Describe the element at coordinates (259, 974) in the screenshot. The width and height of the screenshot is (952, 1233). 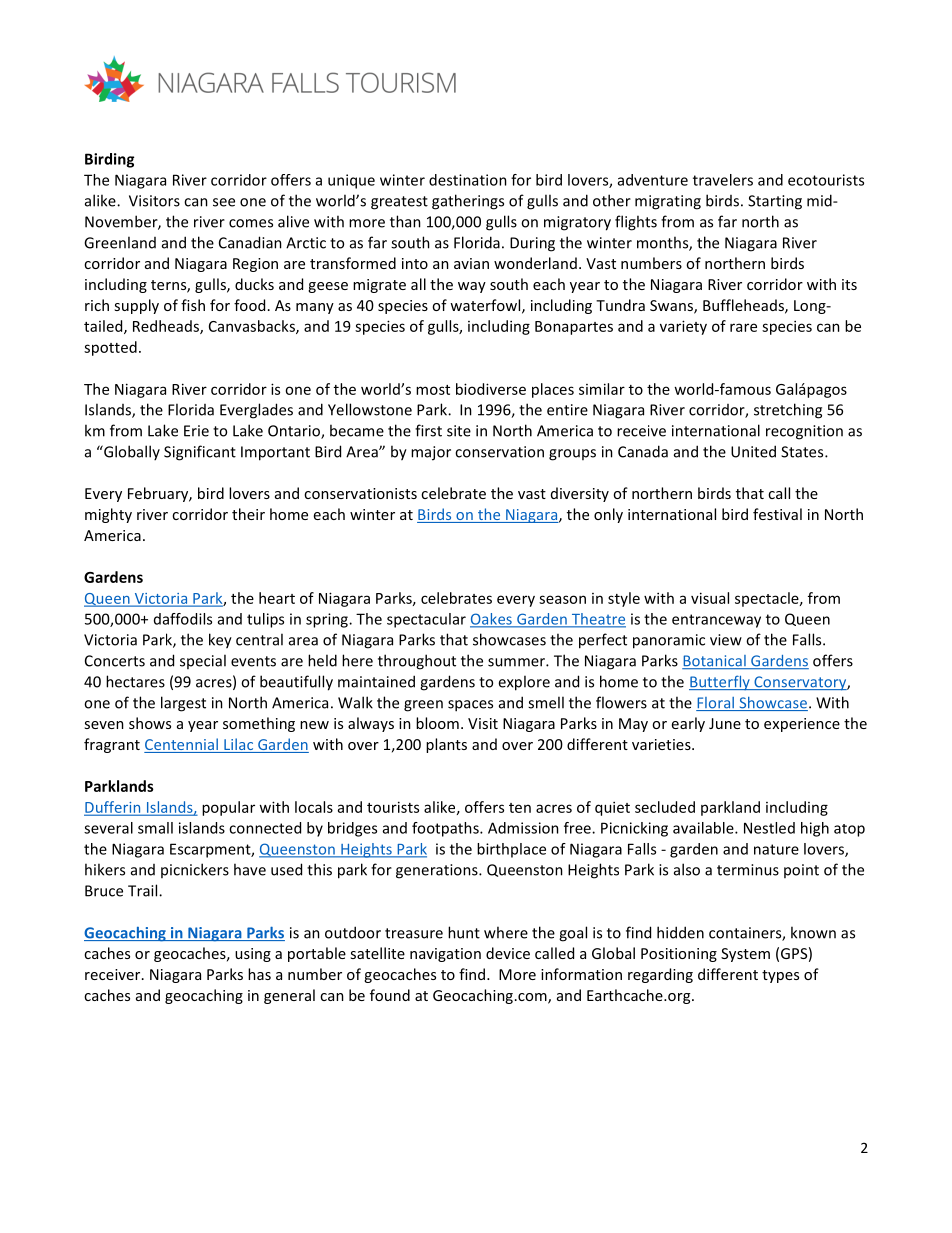
I see `has` at that location.
